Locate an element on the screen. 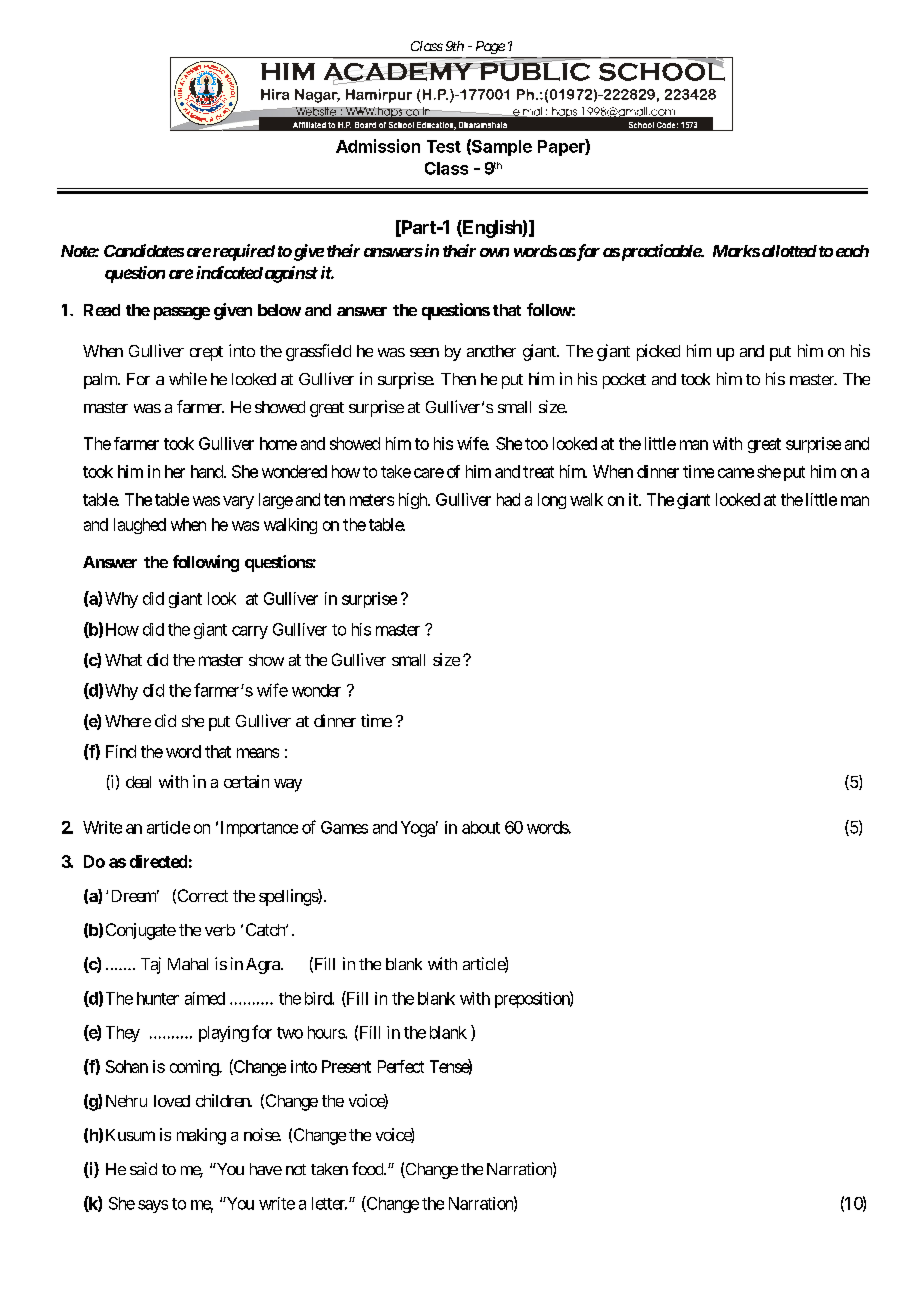  Test is located at coordinates (444, 146).
